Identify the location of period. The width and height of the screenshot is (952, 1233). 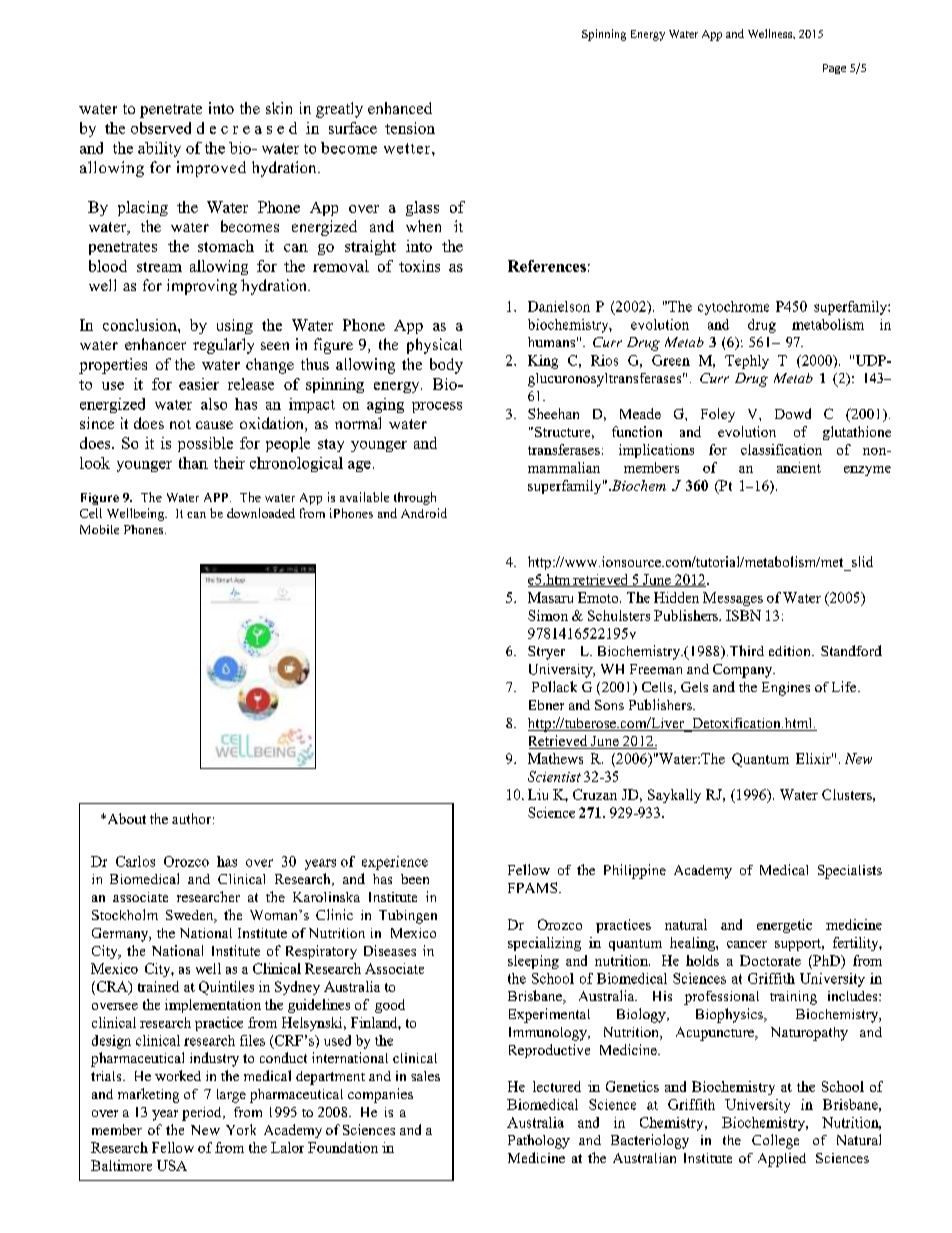
(203, 1114).
